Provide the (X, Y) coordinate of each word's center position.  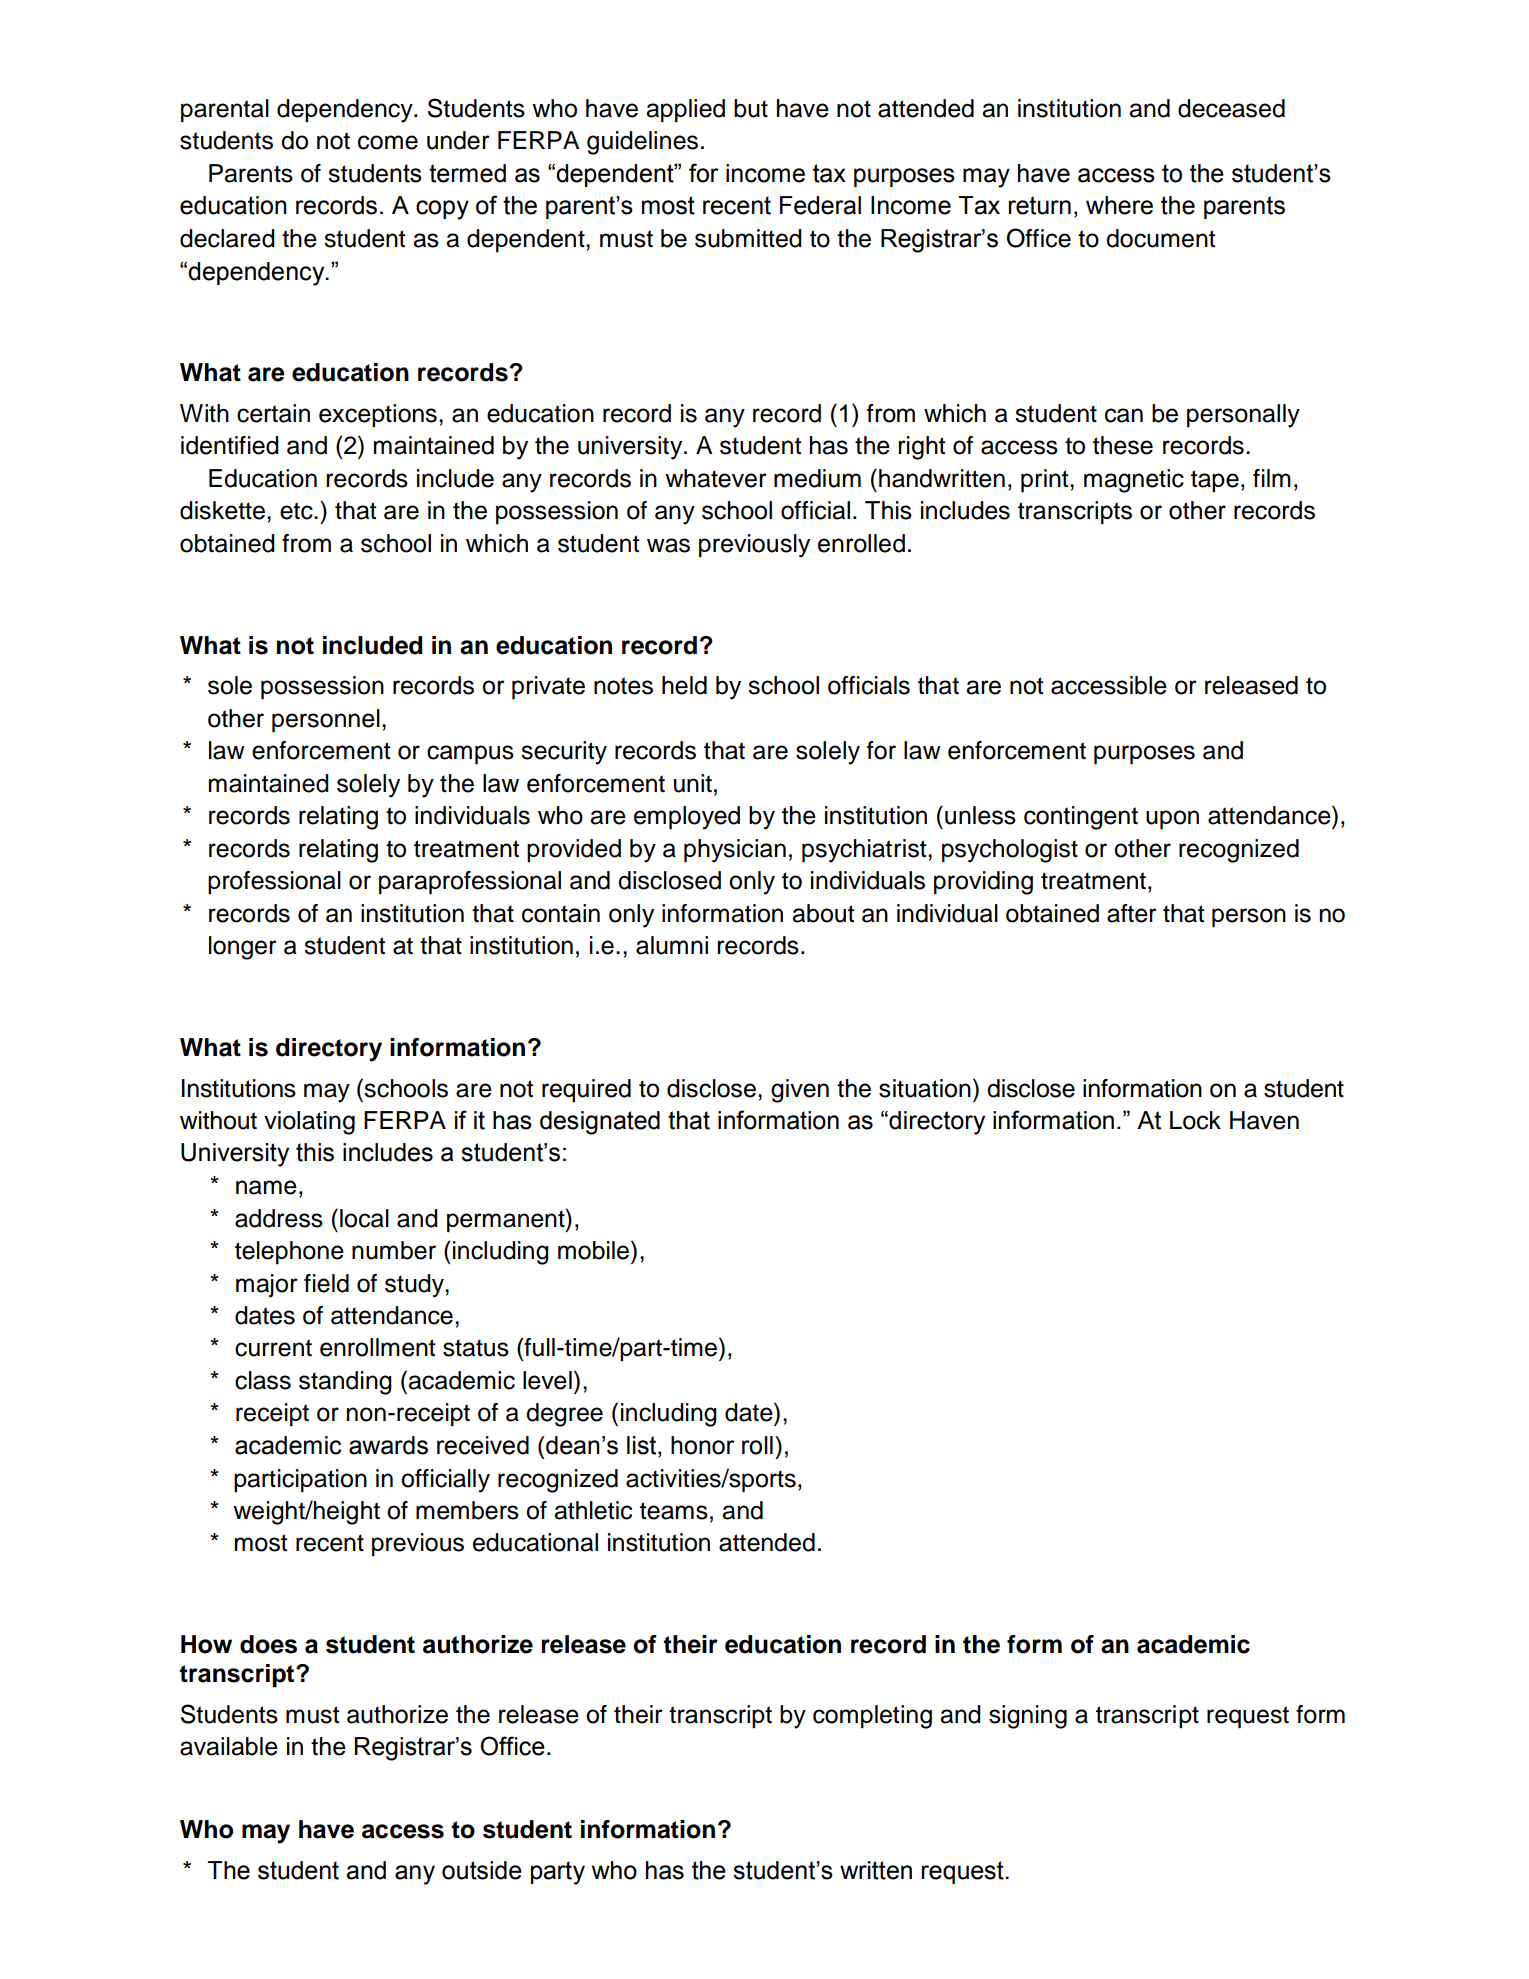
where (1119, 205)
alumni (672, 945)
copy (442, 210)
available (229, 1746)
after (1132, 913)
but (751, 108)
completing (872, 1717)
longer (243, 948)
